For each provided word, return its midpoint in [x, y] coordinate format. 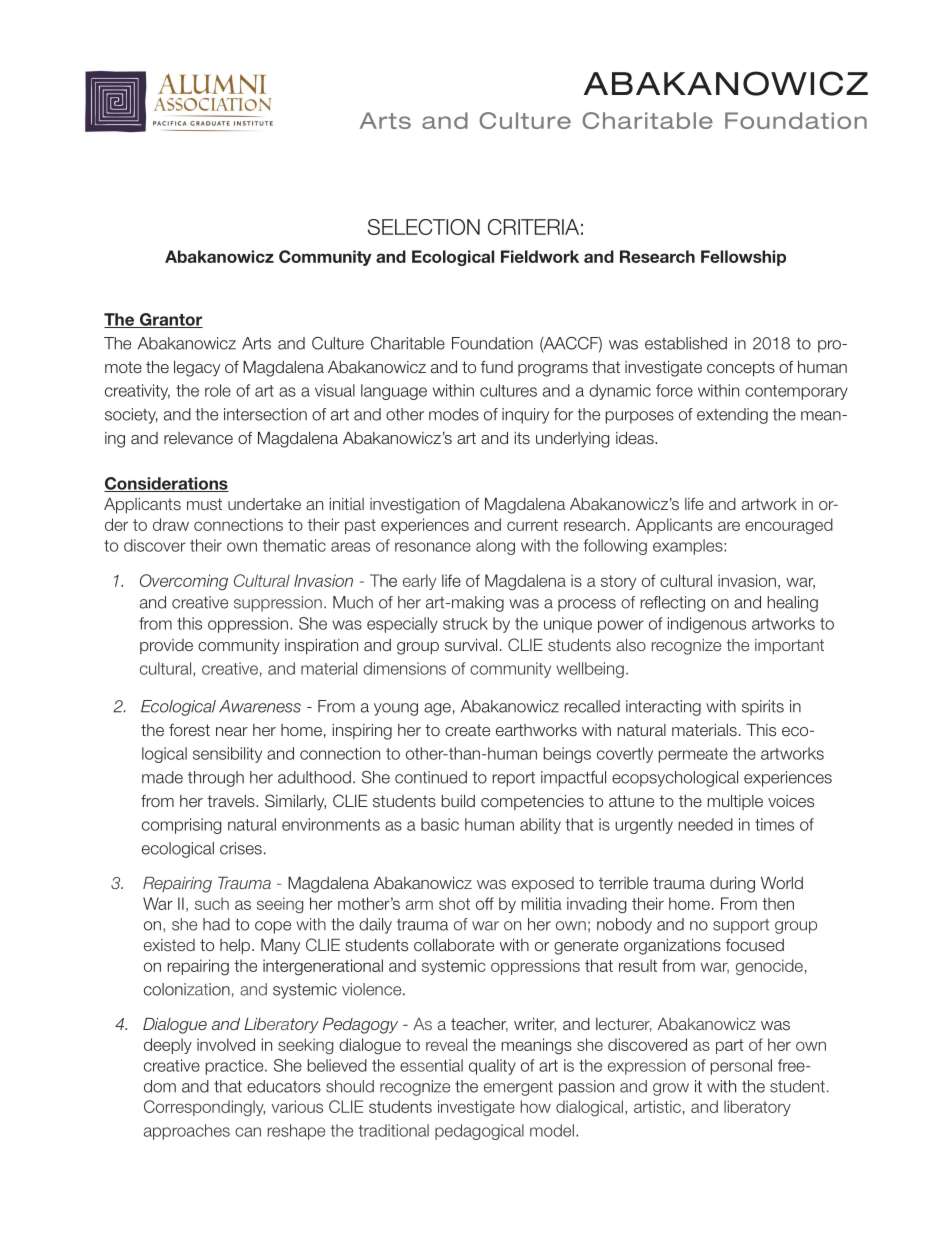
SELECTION [424, 227]
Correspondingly [204, 1108]
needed [705, 824]
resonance [433, 547]
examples [689, 547]
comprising [182, 826]
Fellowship [743, 258]
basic [440, 824]
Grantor [170, 320]
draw [171, 524]
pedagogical [479, 1132]
